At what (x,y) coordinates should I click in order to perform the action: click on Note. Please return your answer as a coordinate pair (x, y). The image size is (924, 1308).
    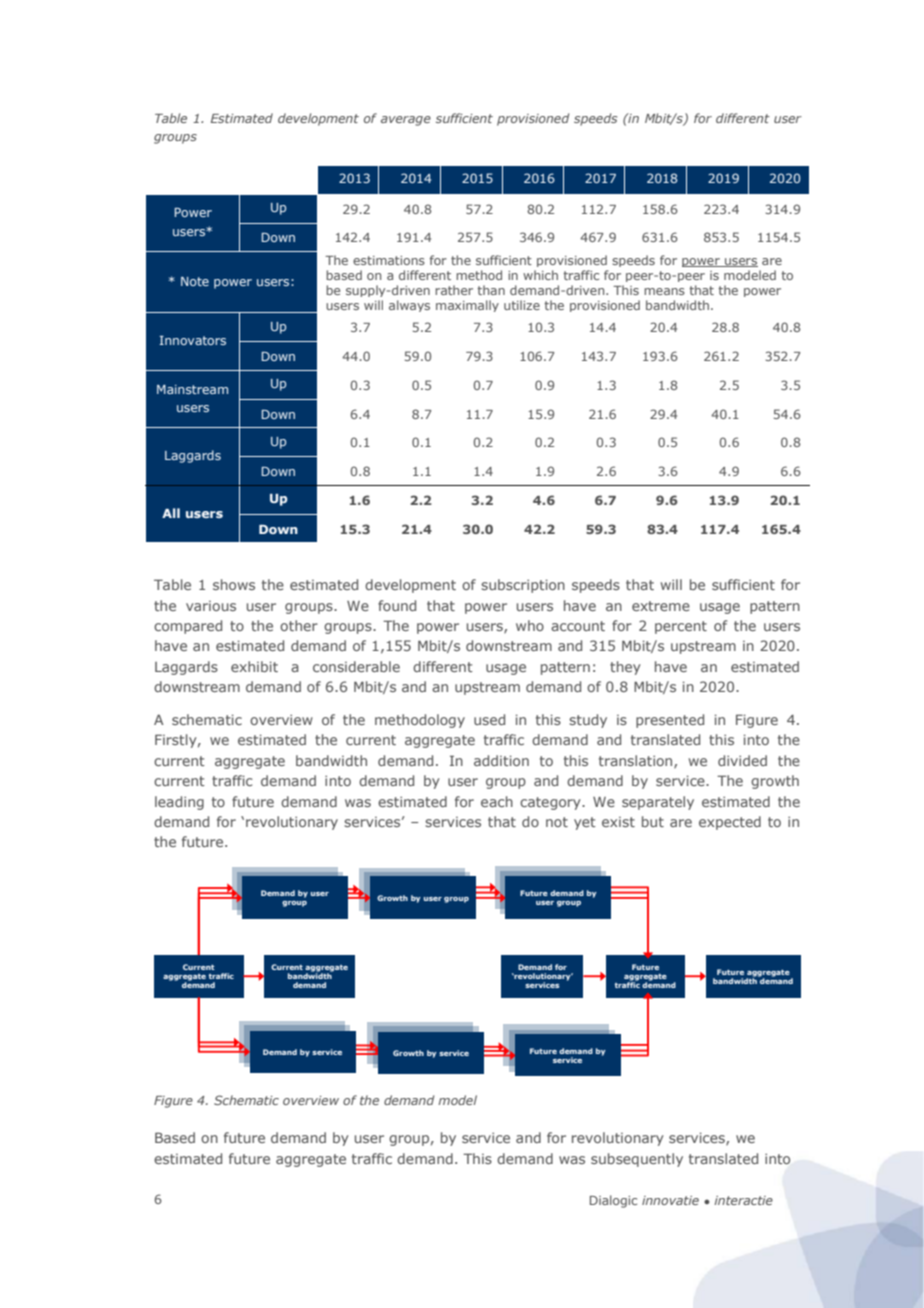
    Looking at the image, I should click on (195, 281).
